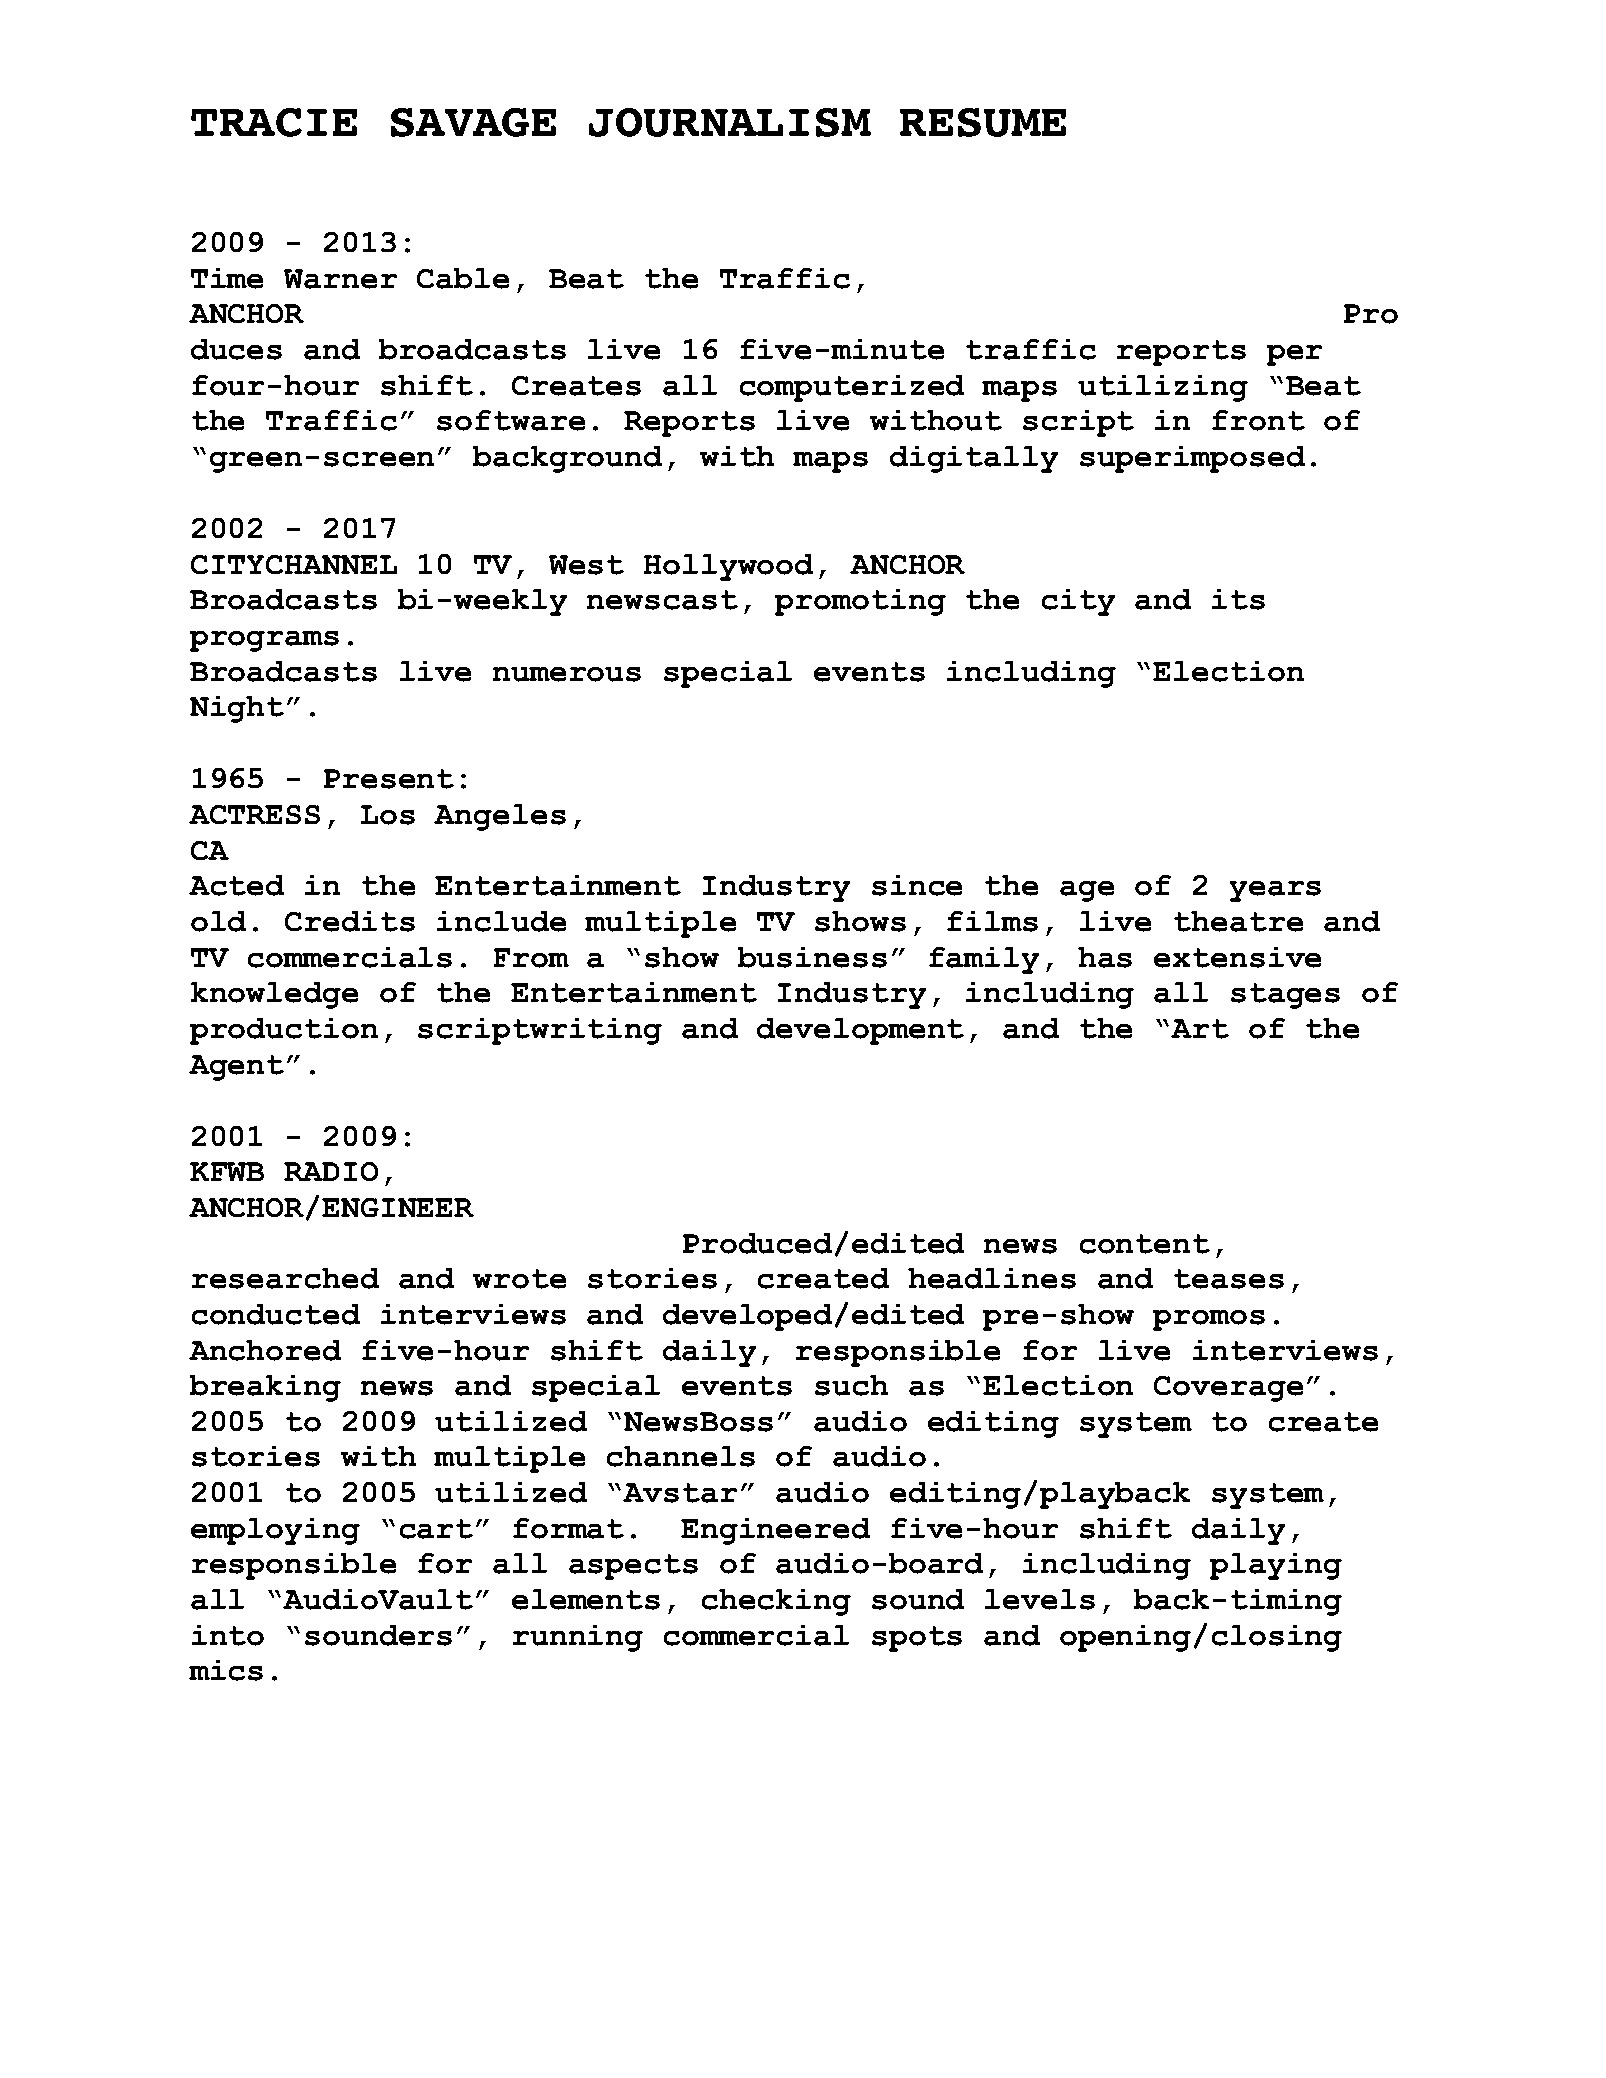  What do you see at coordinates (264, 641) in the screenshot?
I see `programs` at bounding box center [264, 641].
